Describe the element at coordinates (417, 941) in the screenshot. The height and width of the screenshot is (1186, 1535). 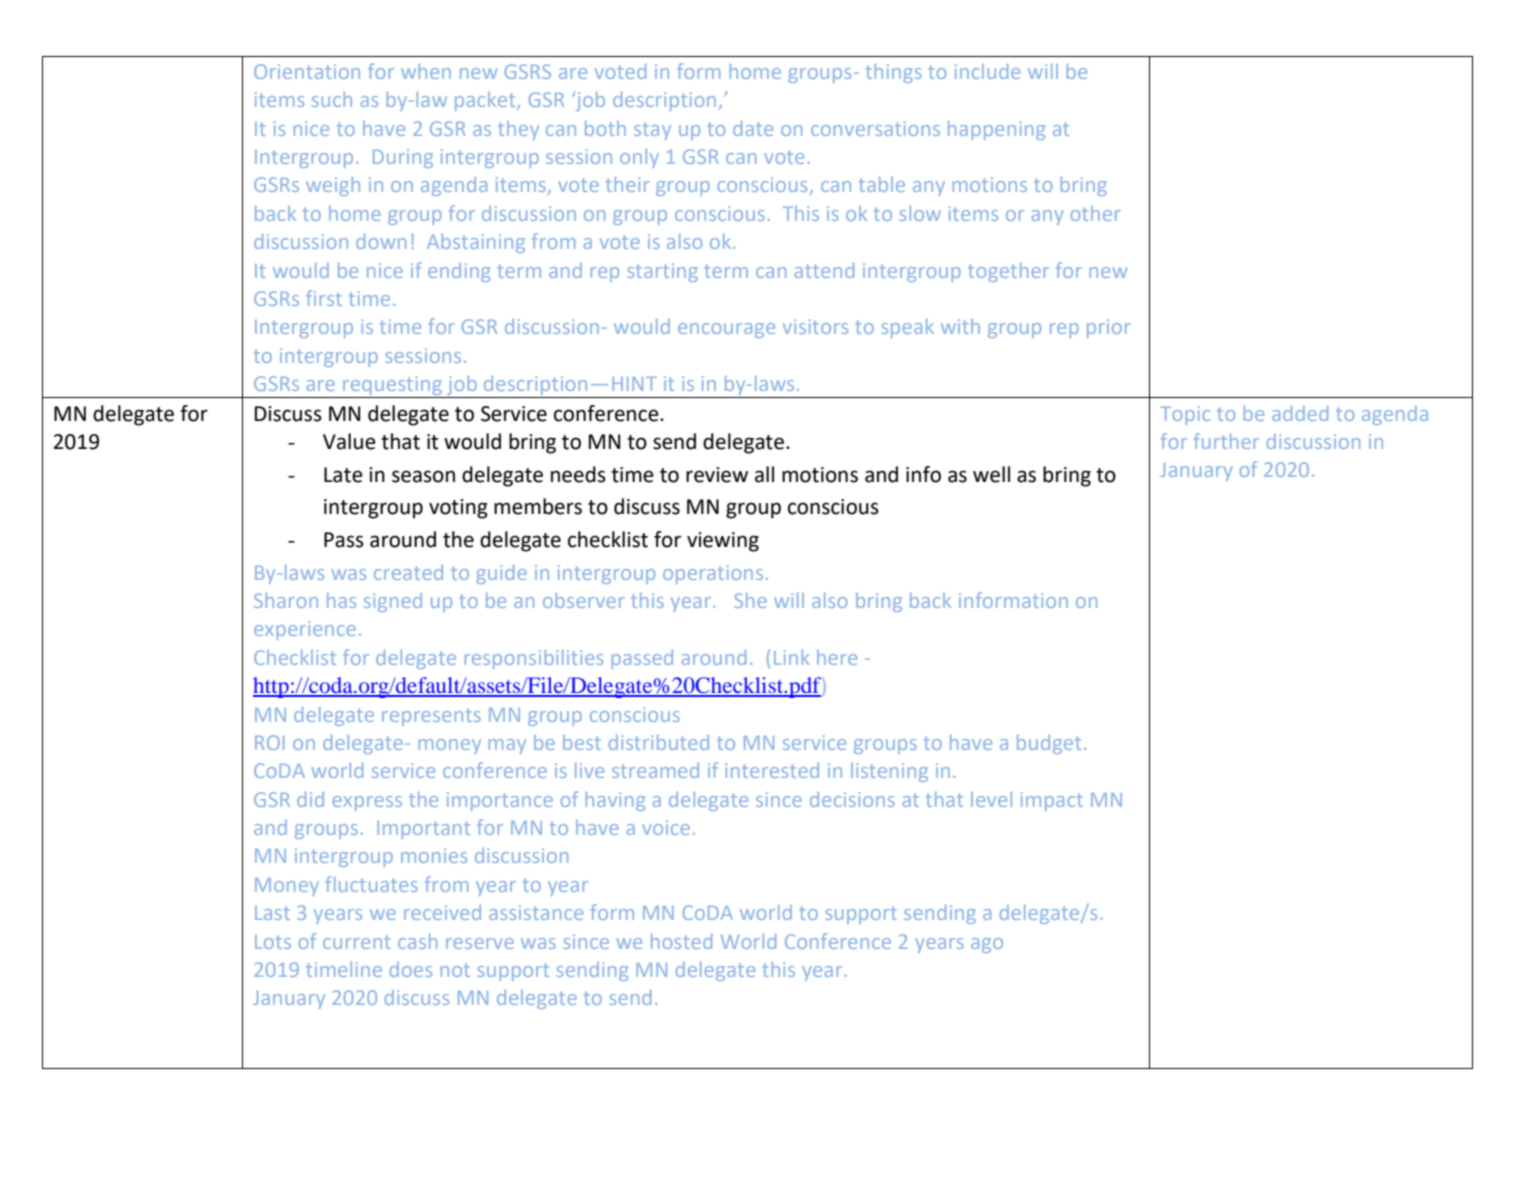
I see `cash` at that location.
